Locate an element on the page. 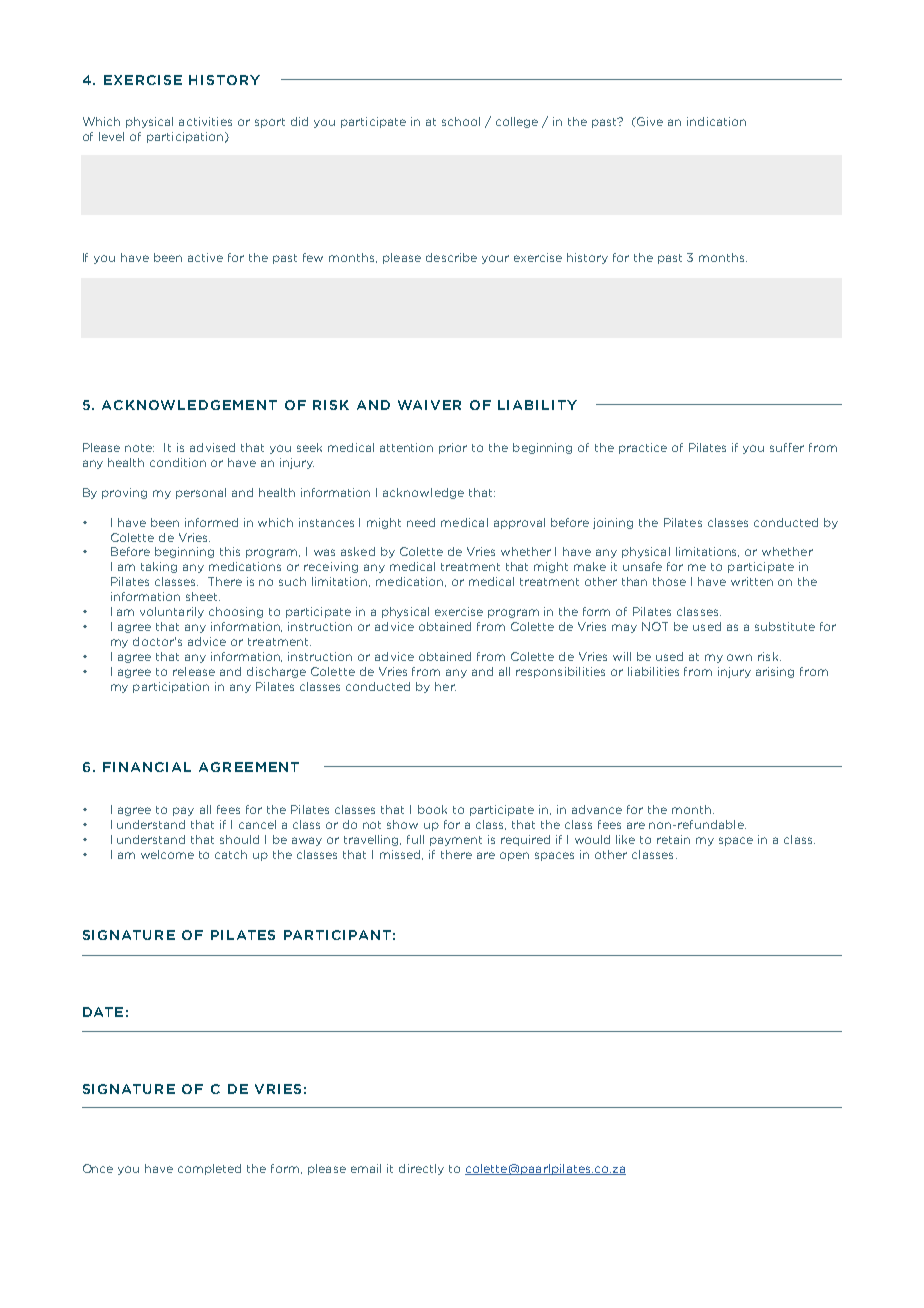 The image size is (924, 1308). own is located at coordinates (739, 657).
